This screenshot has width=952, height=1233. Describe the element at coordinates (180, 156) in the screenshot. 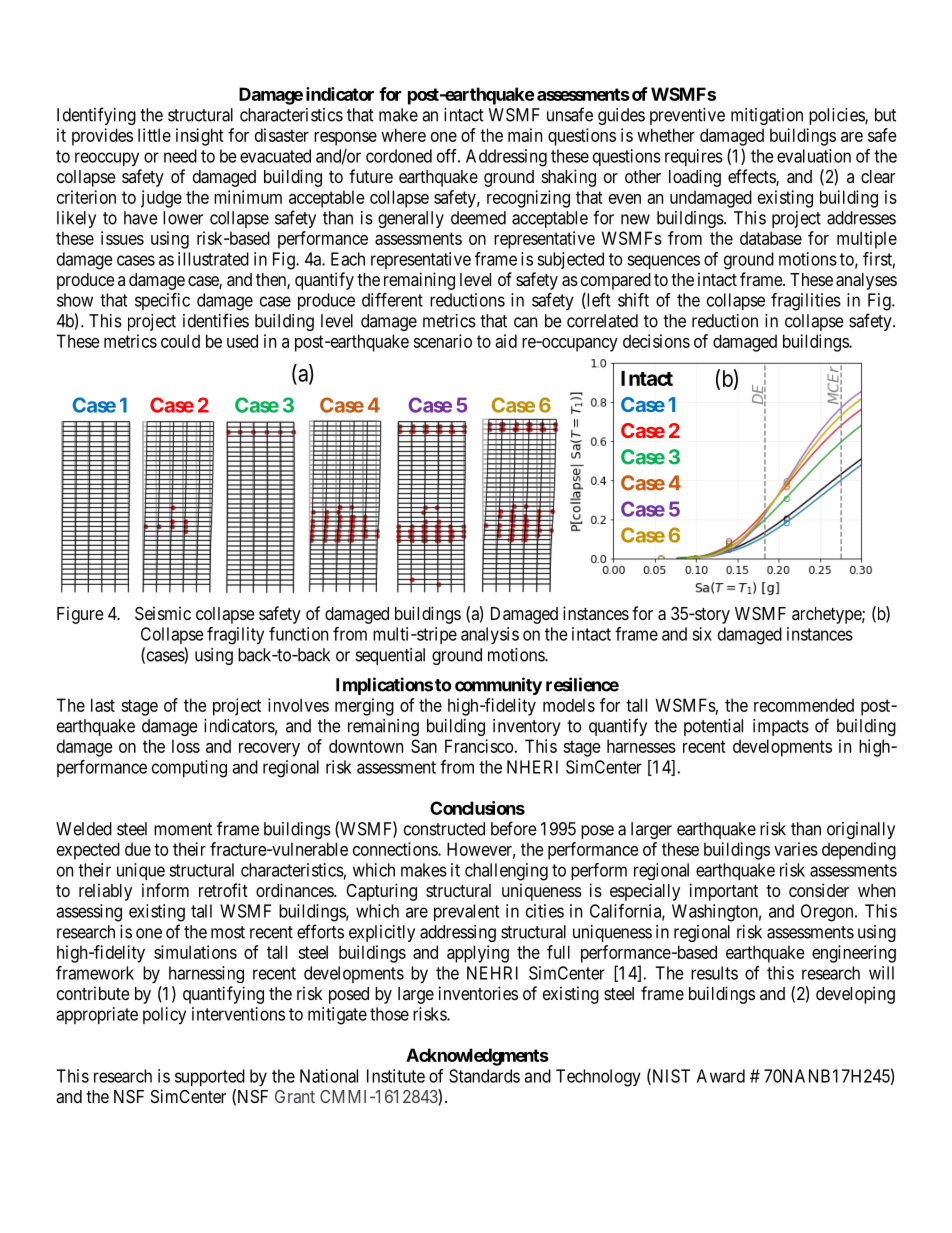

I see `need` at that location.
